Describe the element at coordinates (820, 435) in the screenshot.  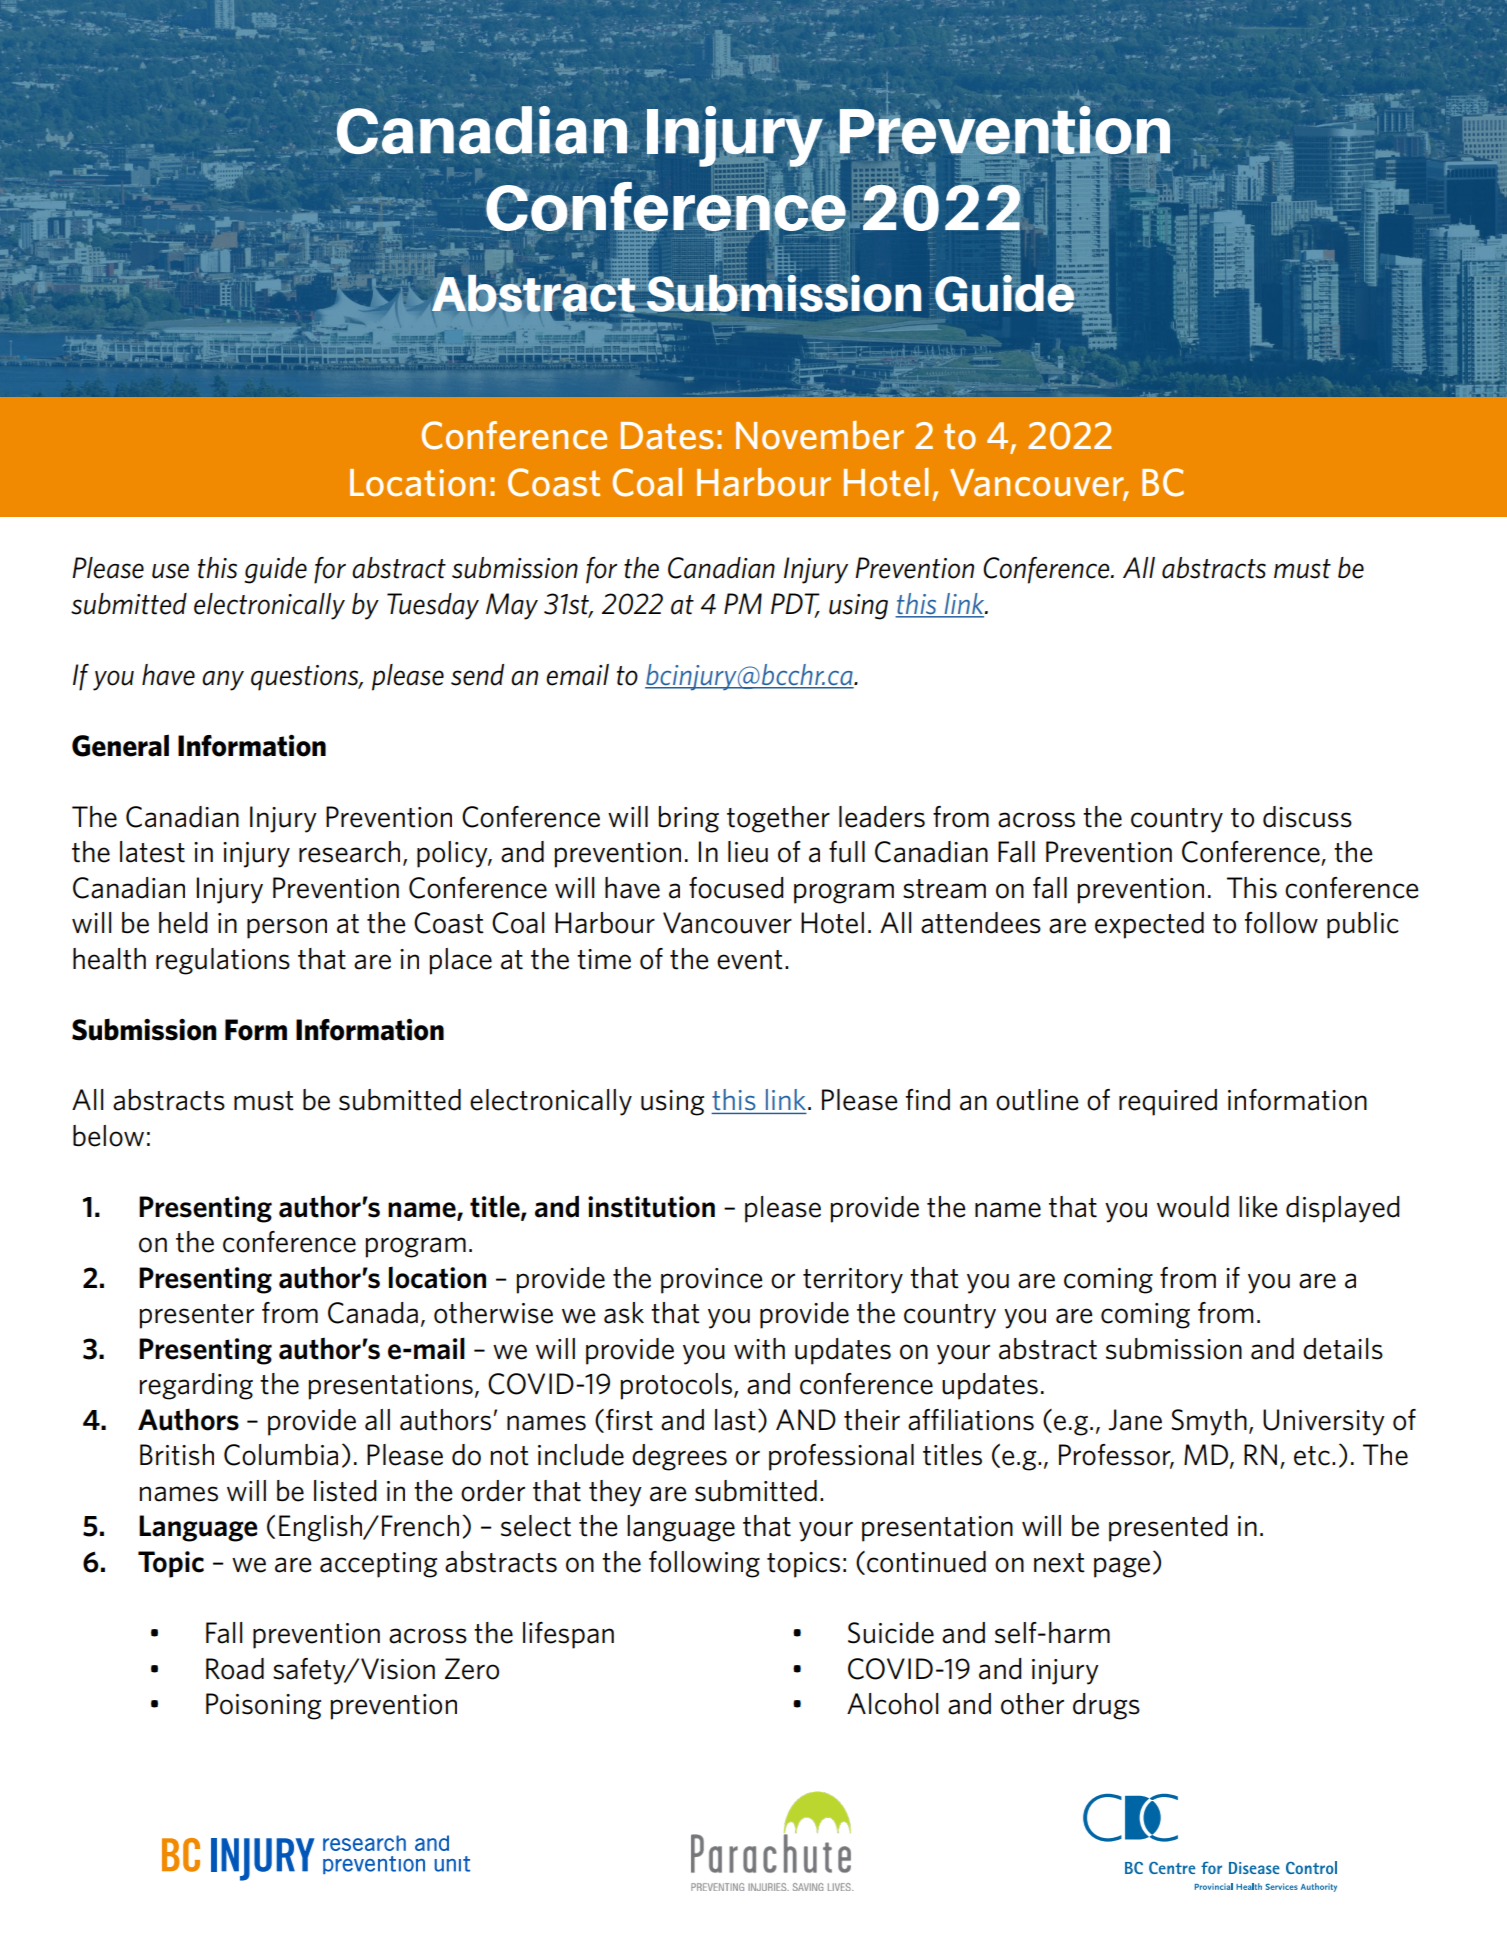
I see `November` at that location.
